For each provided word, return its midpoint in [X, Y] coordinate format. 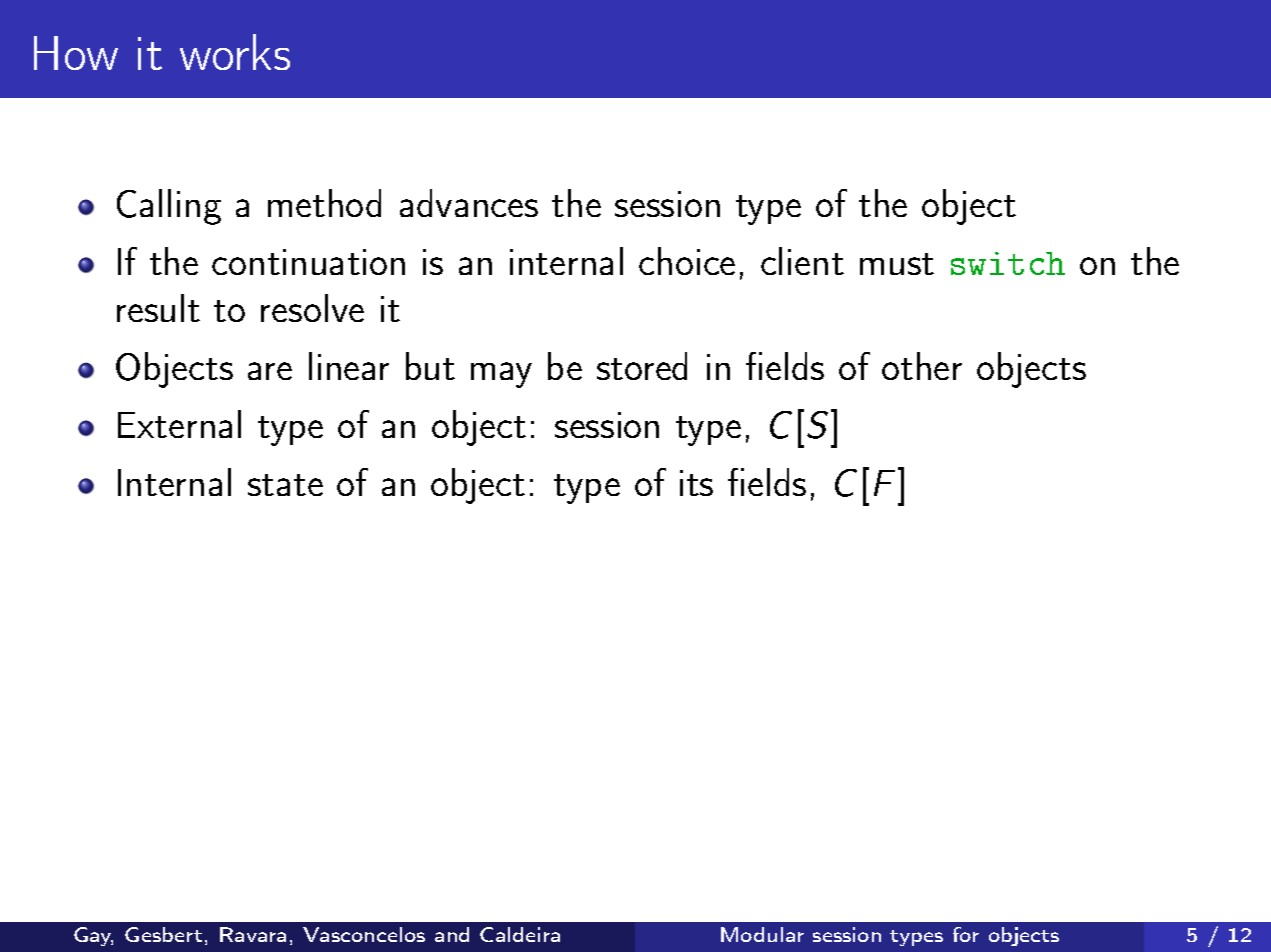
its [696, 483]
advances [469, 203]
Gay [93, 936]
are [270, 371]
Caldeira [520, 934]
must [897, 264]
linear [349, 366]
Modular [762, 934]
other [922, 366]
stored [642, 366]
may [501, 375]
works [235, 52]
